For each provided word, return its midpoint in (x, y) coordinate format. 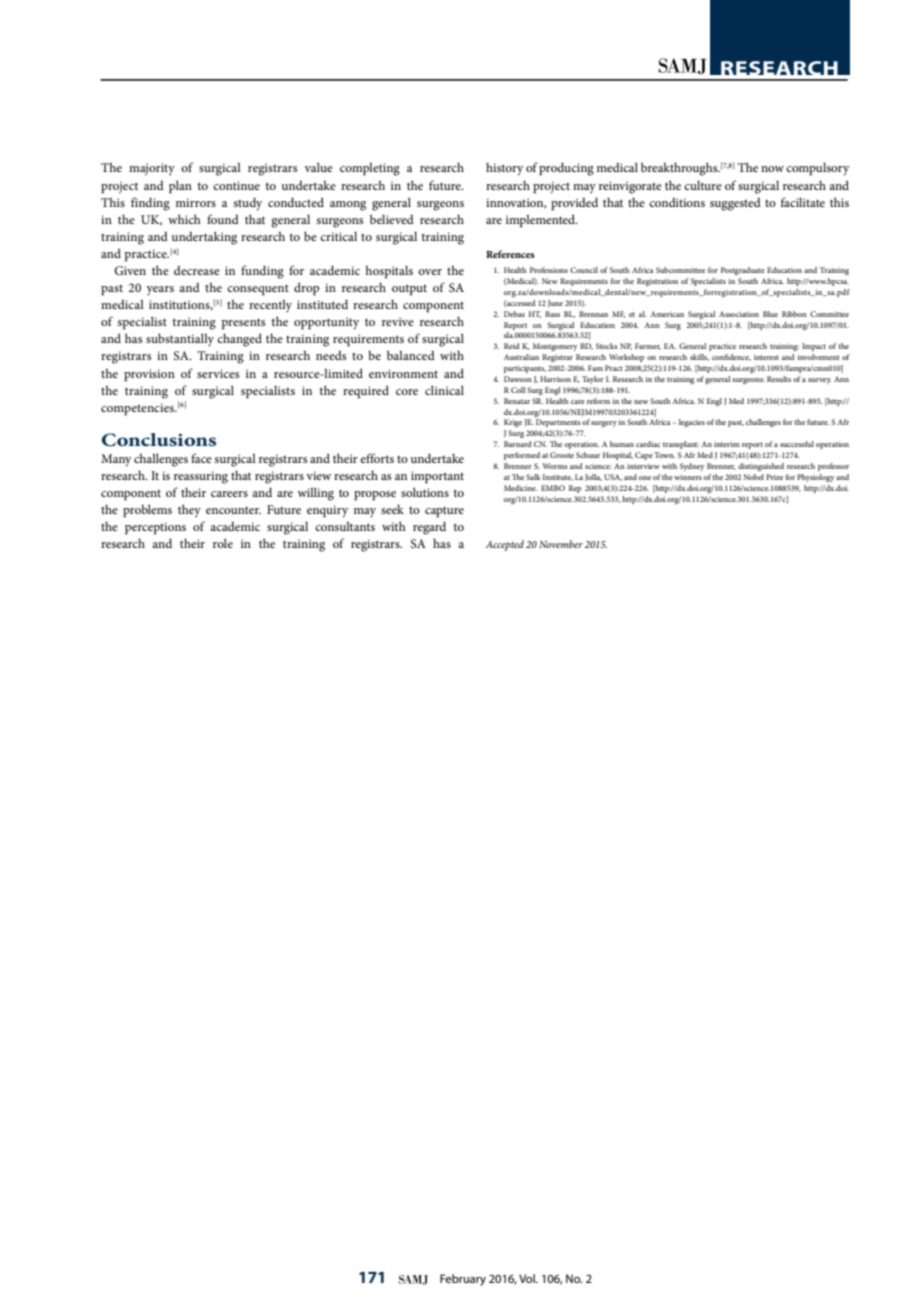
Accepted (505, 545)
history (504, 169)
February (463, 1280)
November (561, 544)
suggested (735, 204)
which (184, 219)
